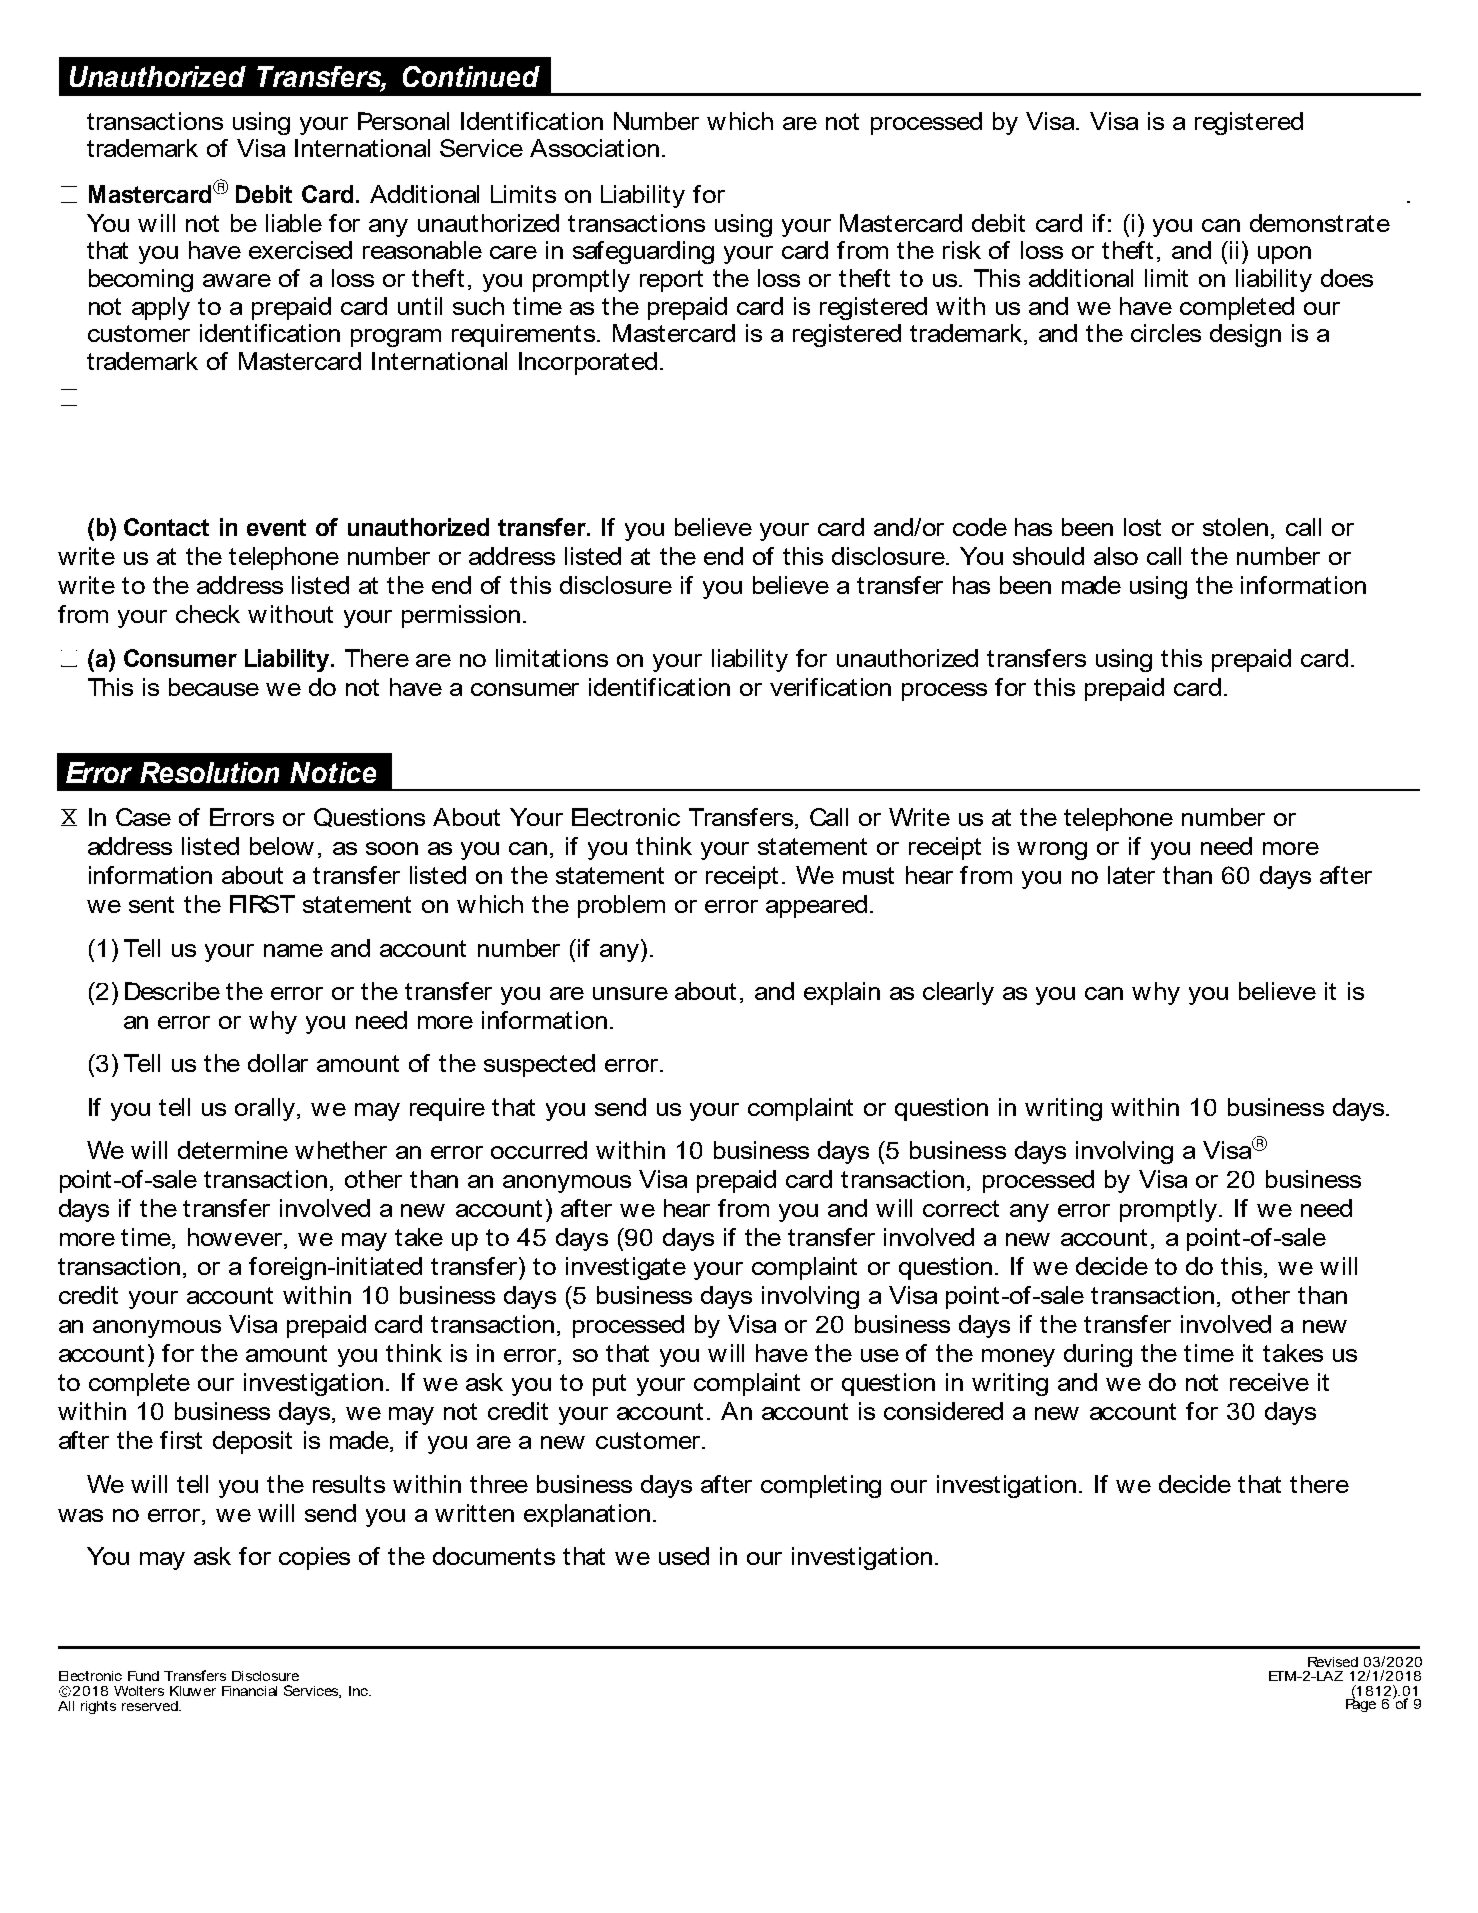 The height and width of the document is (1913, 1478). I want to click on liable, so click(294, 223).
